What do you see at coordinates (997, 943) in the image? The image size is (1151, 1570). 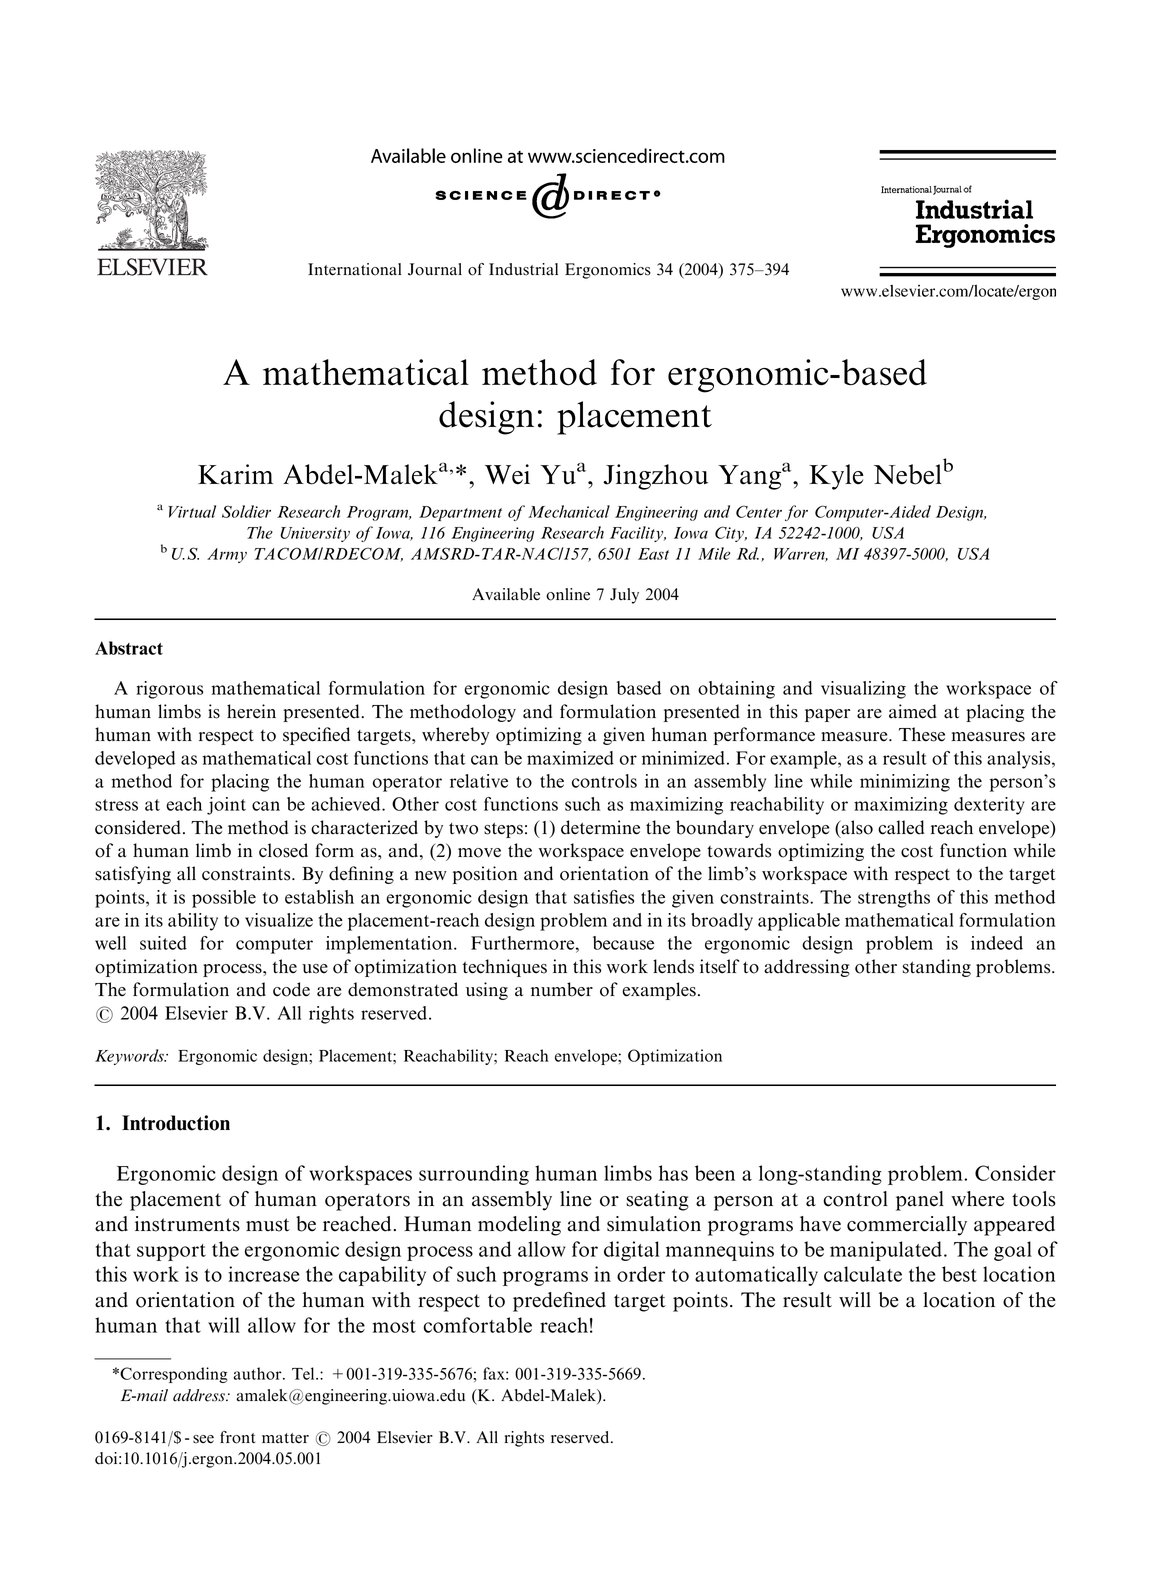 I see `indeed` at bounding box center [997, 943].
